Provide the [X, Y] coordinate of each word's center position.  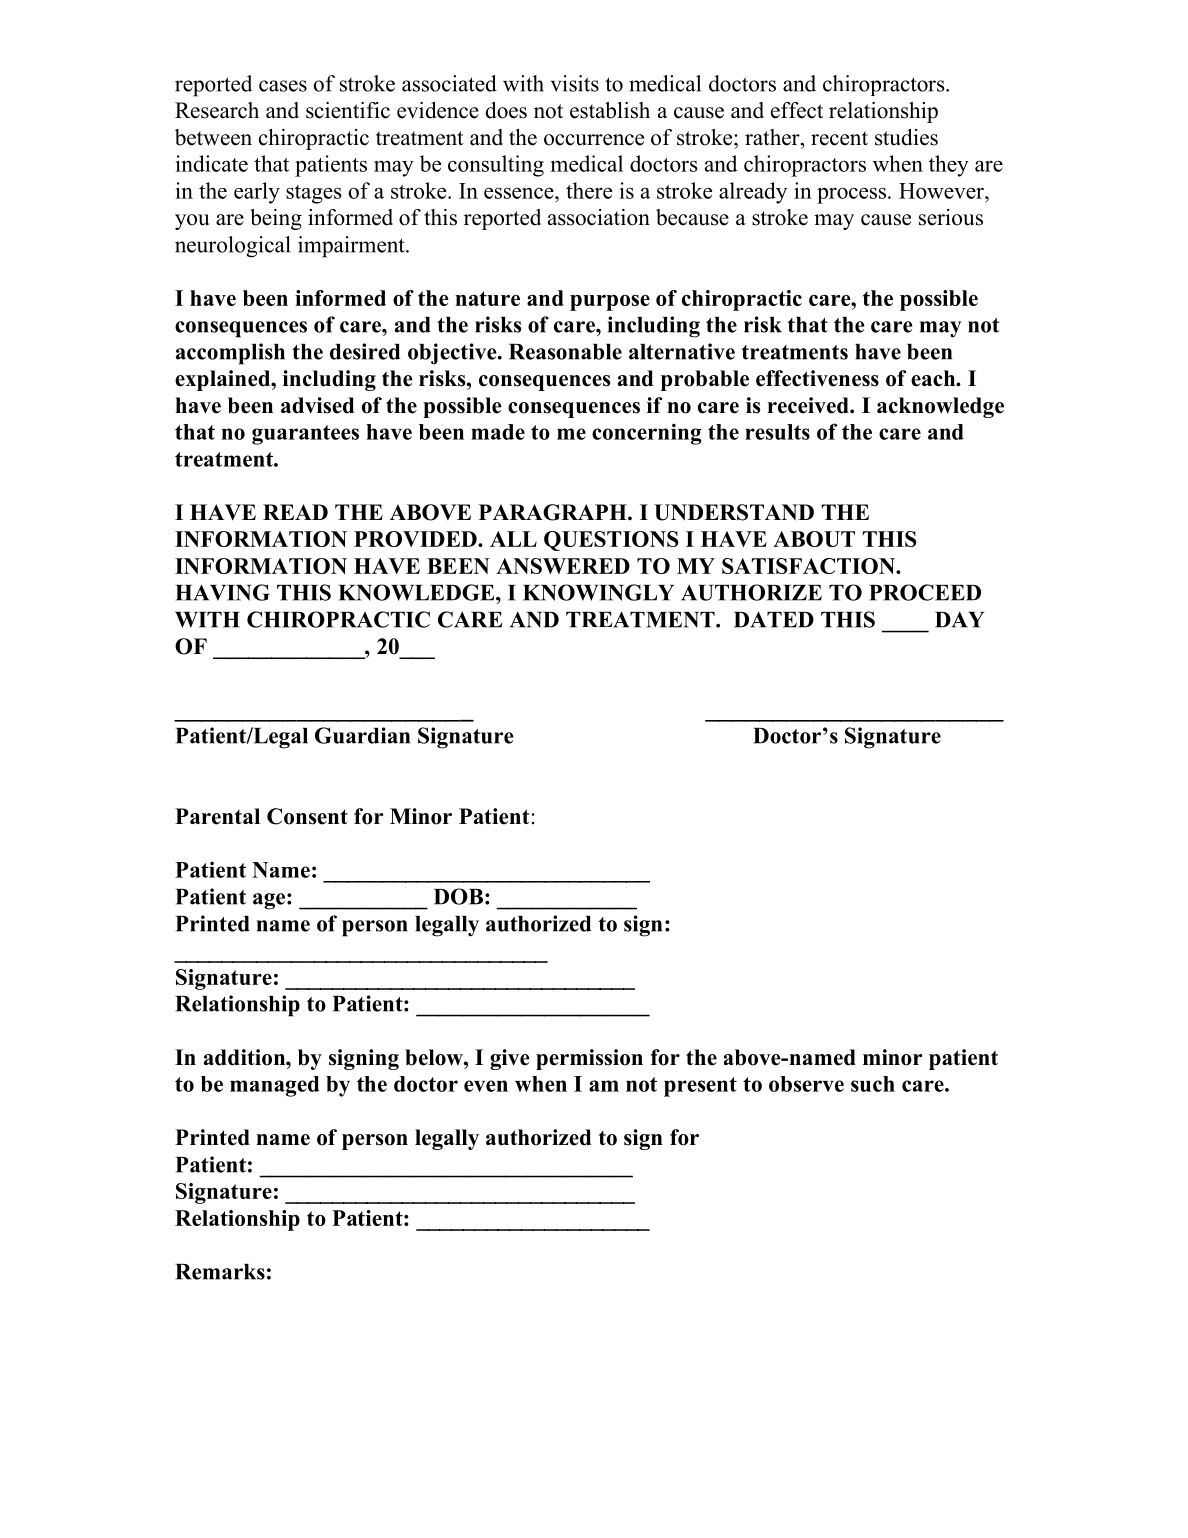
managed [275, 1086]
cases [283, 86]
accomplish [230, 354]
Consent [307, 816]
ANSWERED [563, 566]
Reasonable [565, 352]
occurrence [594, 140]
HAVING [222, 592]
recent [839, 138]
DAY [959, 619]
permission [589, 1059]
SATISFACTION [809, 566]
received [809, 405]
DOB [458, 896]
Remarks [220, 1272]
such [873, 1084]
